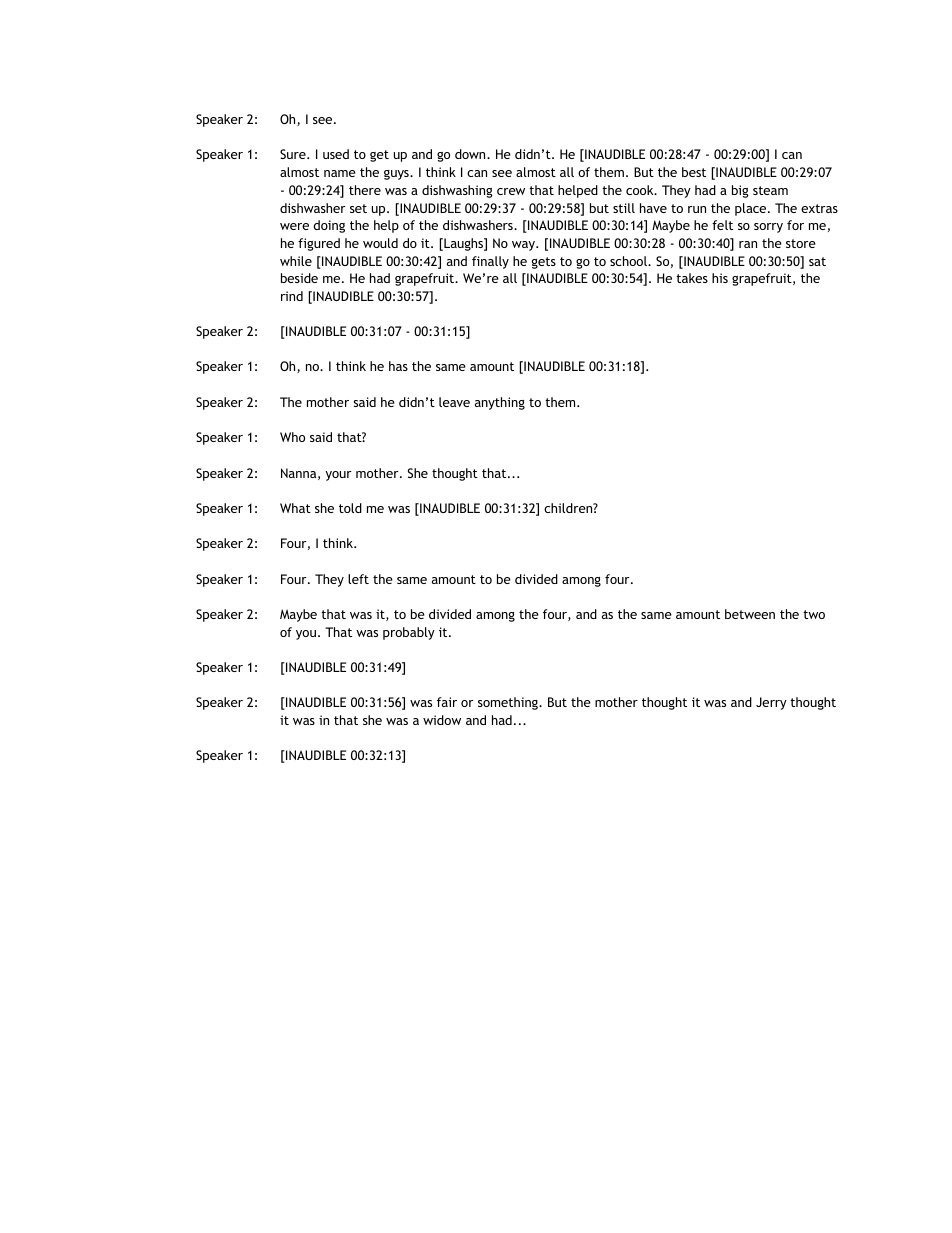 Image resolution: width=952 pixels, height=1233 pixels. What do you see at coordinates (750, 614) in the page?
I see `between` at bounding box center [750, 614].
